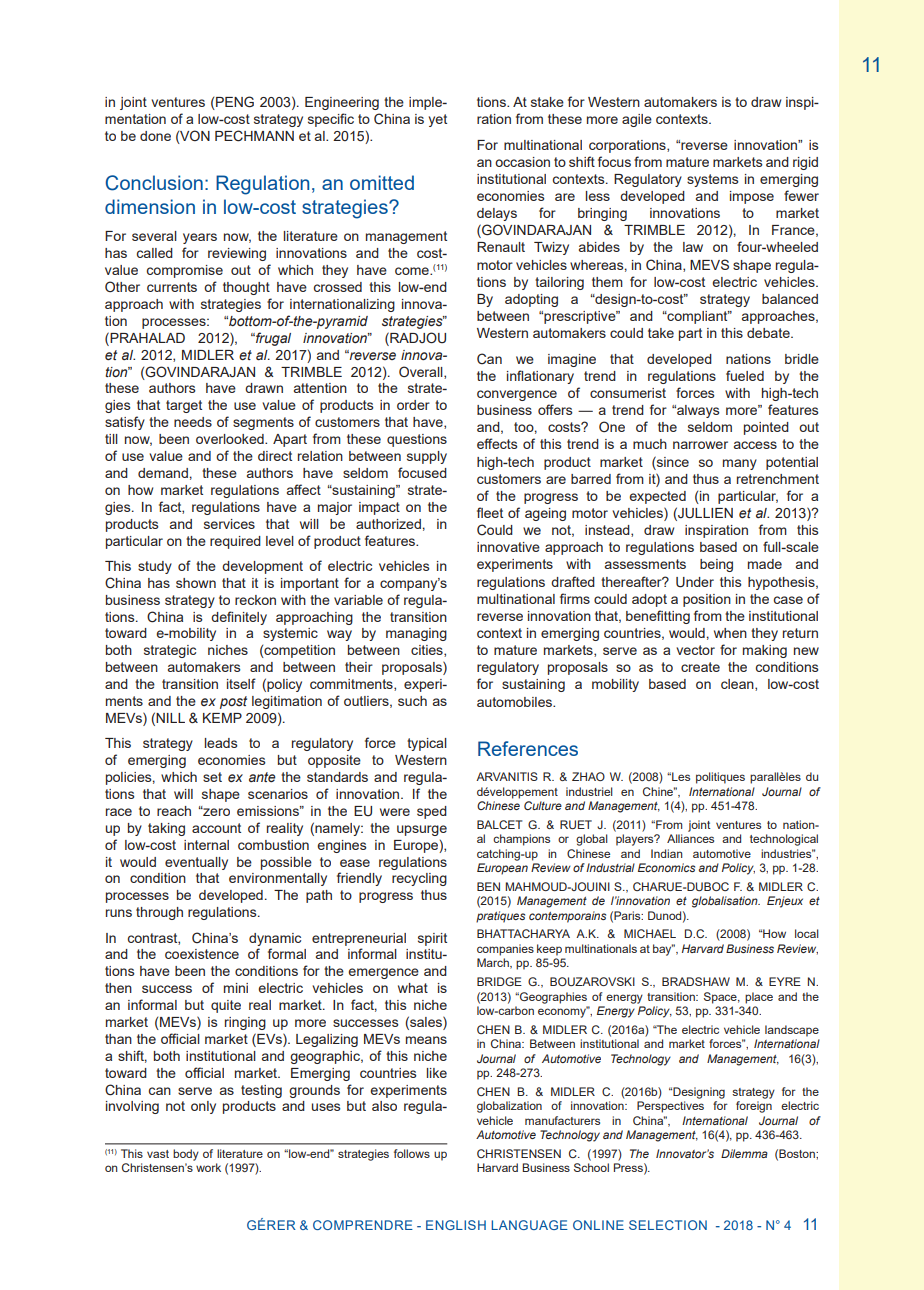 The image size is (924, 1290). Describe the element at coordinates (745, 375) in the screenshot. I see `fueled` at that location.
